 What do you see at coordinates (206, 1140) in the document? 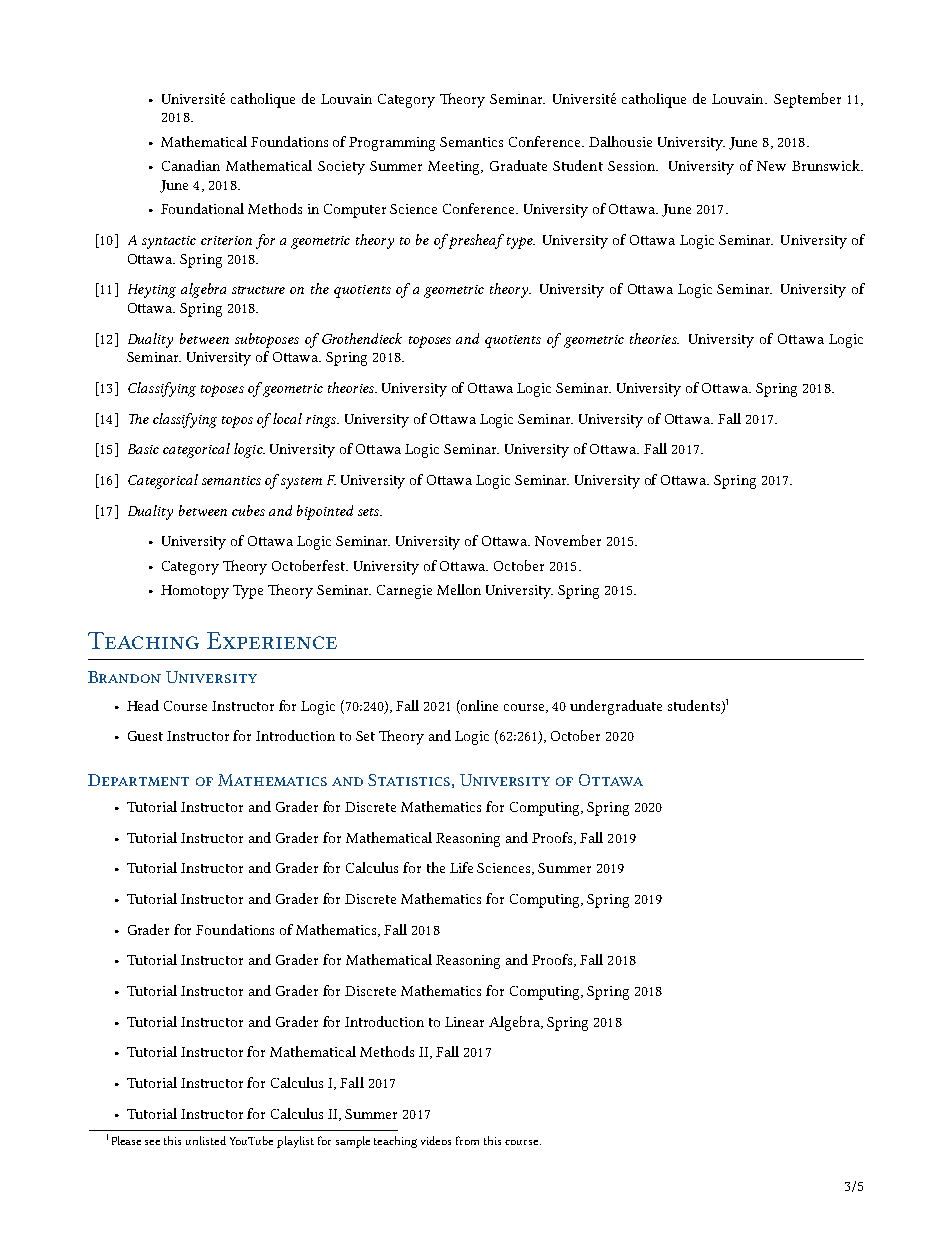
I see `unlisted` at bounding box center [206, 1140].
